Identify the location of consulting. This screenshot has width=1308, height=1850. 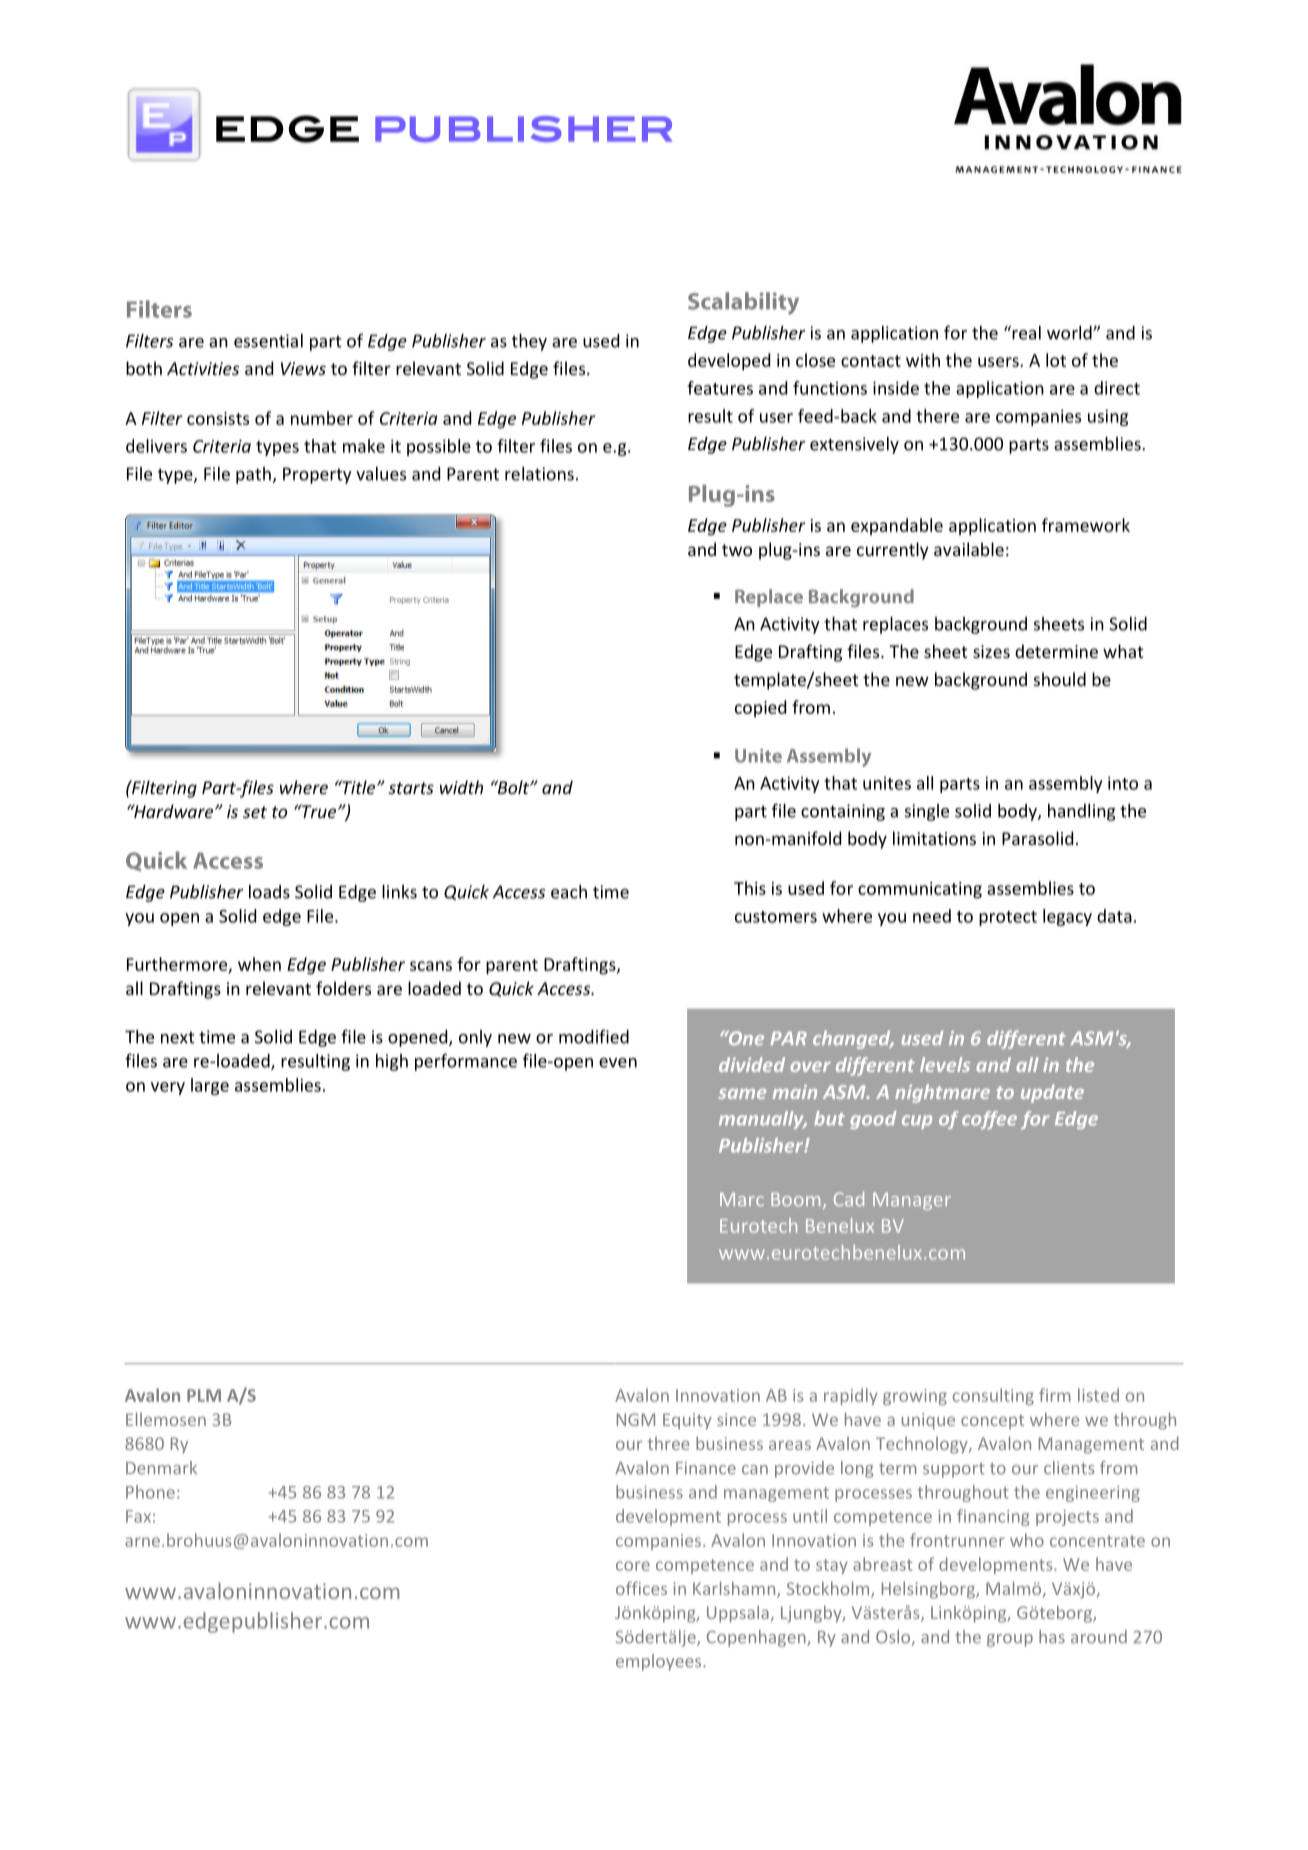
(993, 1396).
